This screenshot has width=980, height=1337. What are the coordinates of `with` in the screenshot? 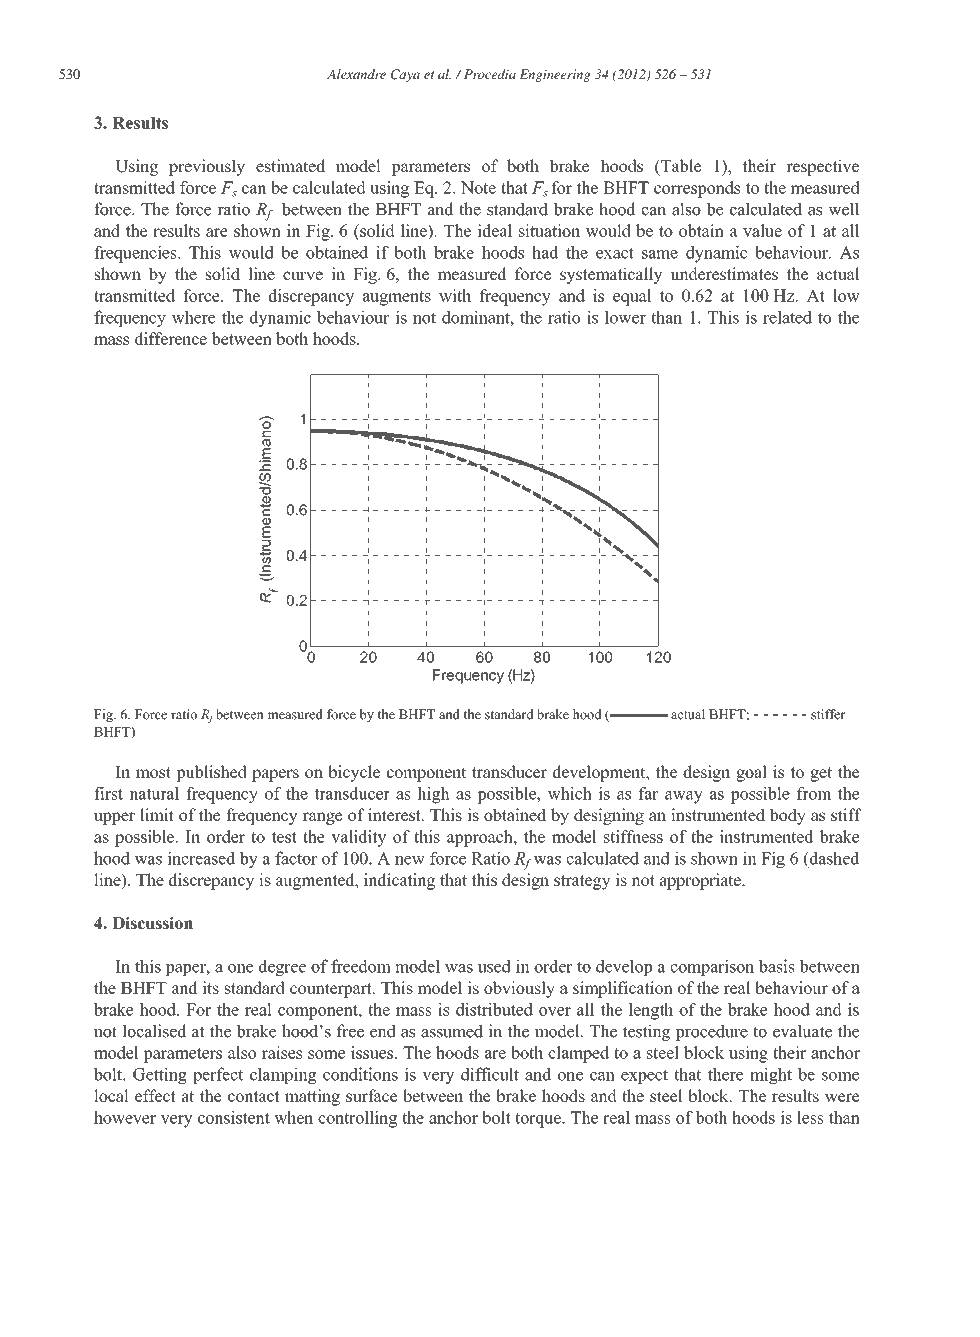 It's located at (455, 295).
